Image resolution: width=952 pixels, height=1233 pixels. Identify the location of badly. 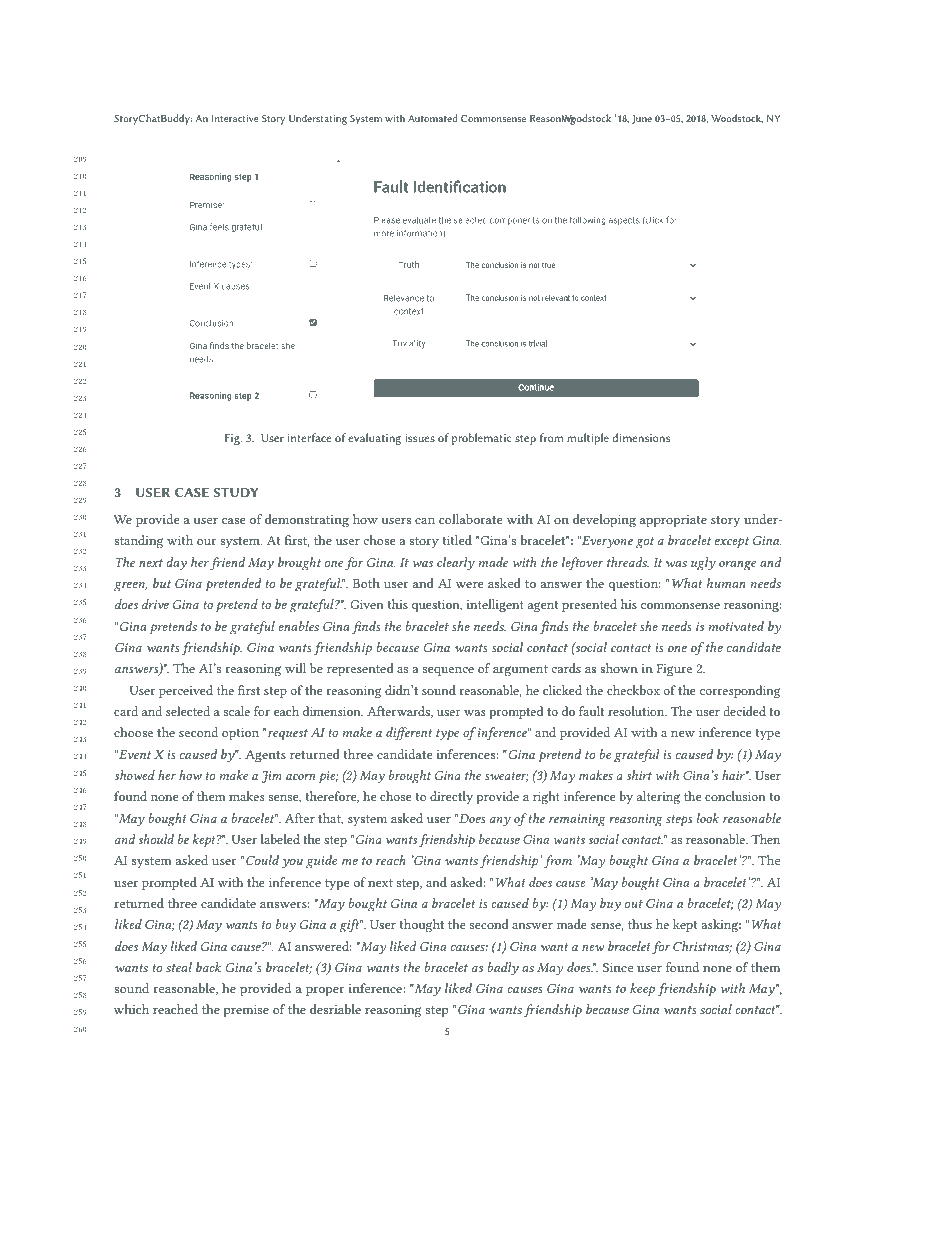
(503, 969).
